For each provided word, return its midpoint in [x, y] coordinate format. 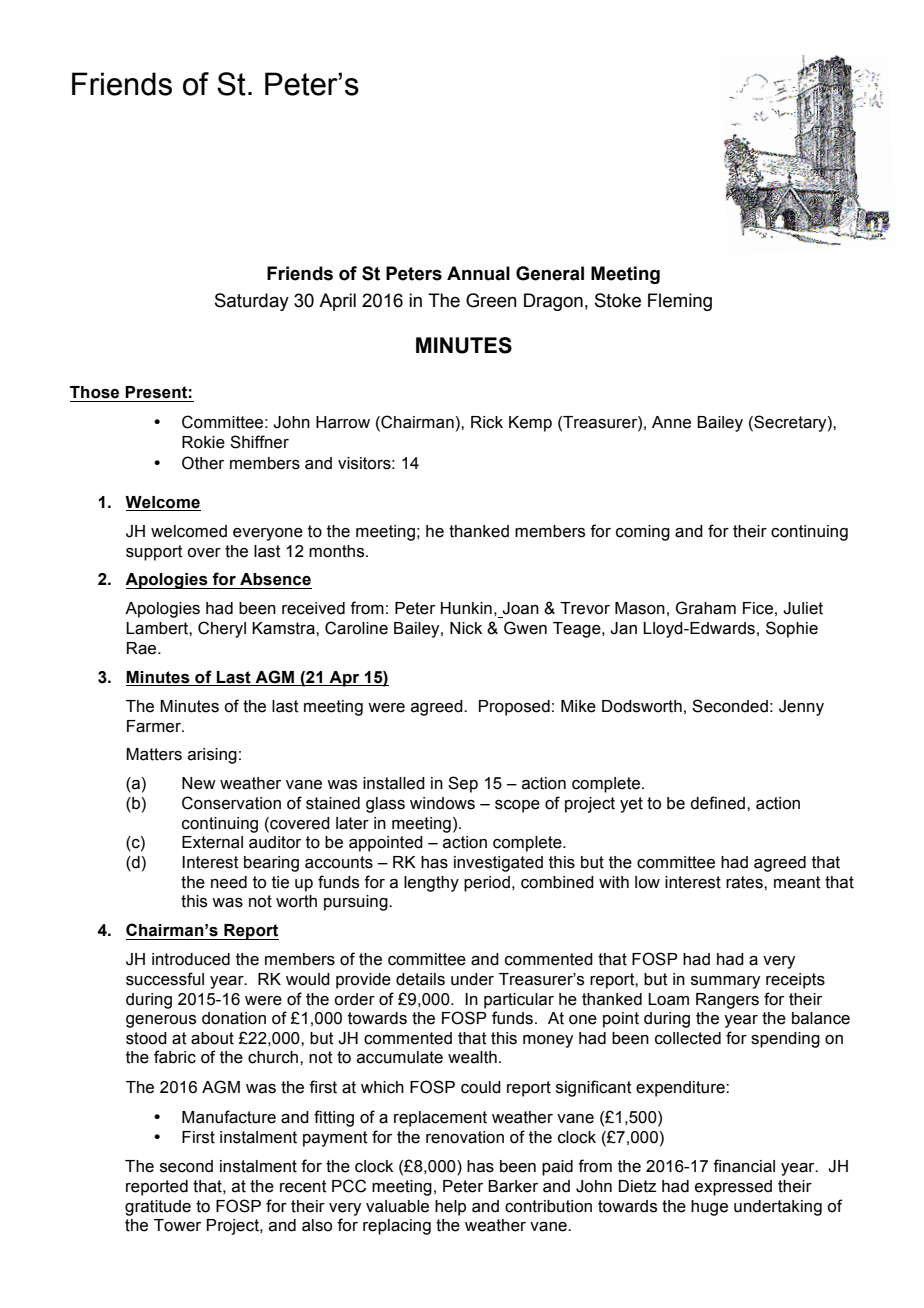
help [450, 1208]
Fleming [680, 302]
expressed [733, 1188]
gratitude [158, 1208]
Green [491, 300]
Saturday [252, 302]
